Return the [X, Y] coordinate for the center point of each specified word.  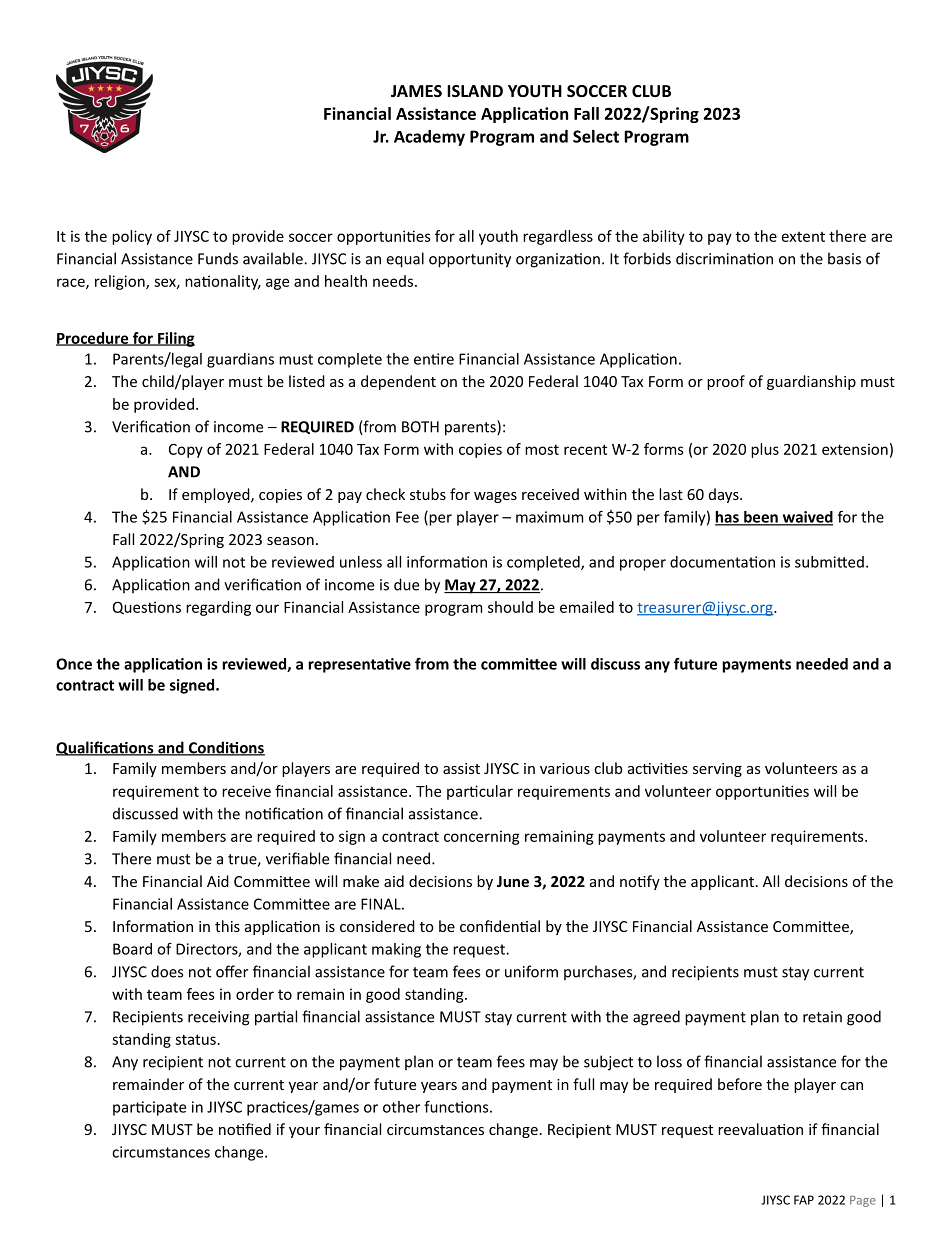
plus [765, 450]
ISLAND [475, 91]
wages [495, 497]
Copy [186, 451]
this [227, 926]
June [513, 881]
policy [132, 237]
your [304, 1132]
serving [717, 770]
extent [803, 237]
